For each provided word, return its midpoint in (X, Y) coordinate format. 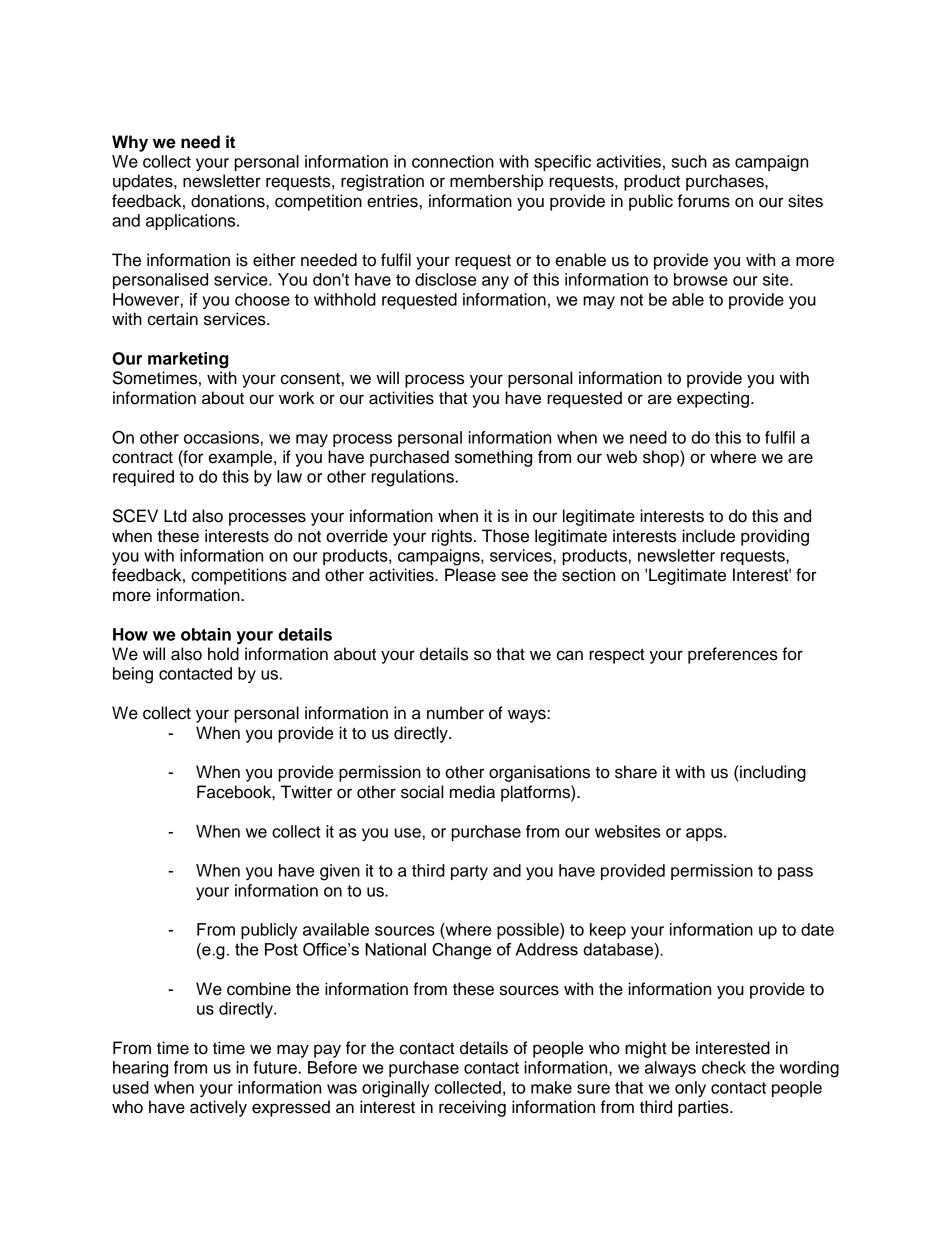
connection (453, 161)
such (689, 161)
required (143, 478)
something (493, 458)
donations (229, 201)
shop (662, 458)
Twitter (306, 792)
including (773, 773)
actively (218, 1108)
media (472, 792)
